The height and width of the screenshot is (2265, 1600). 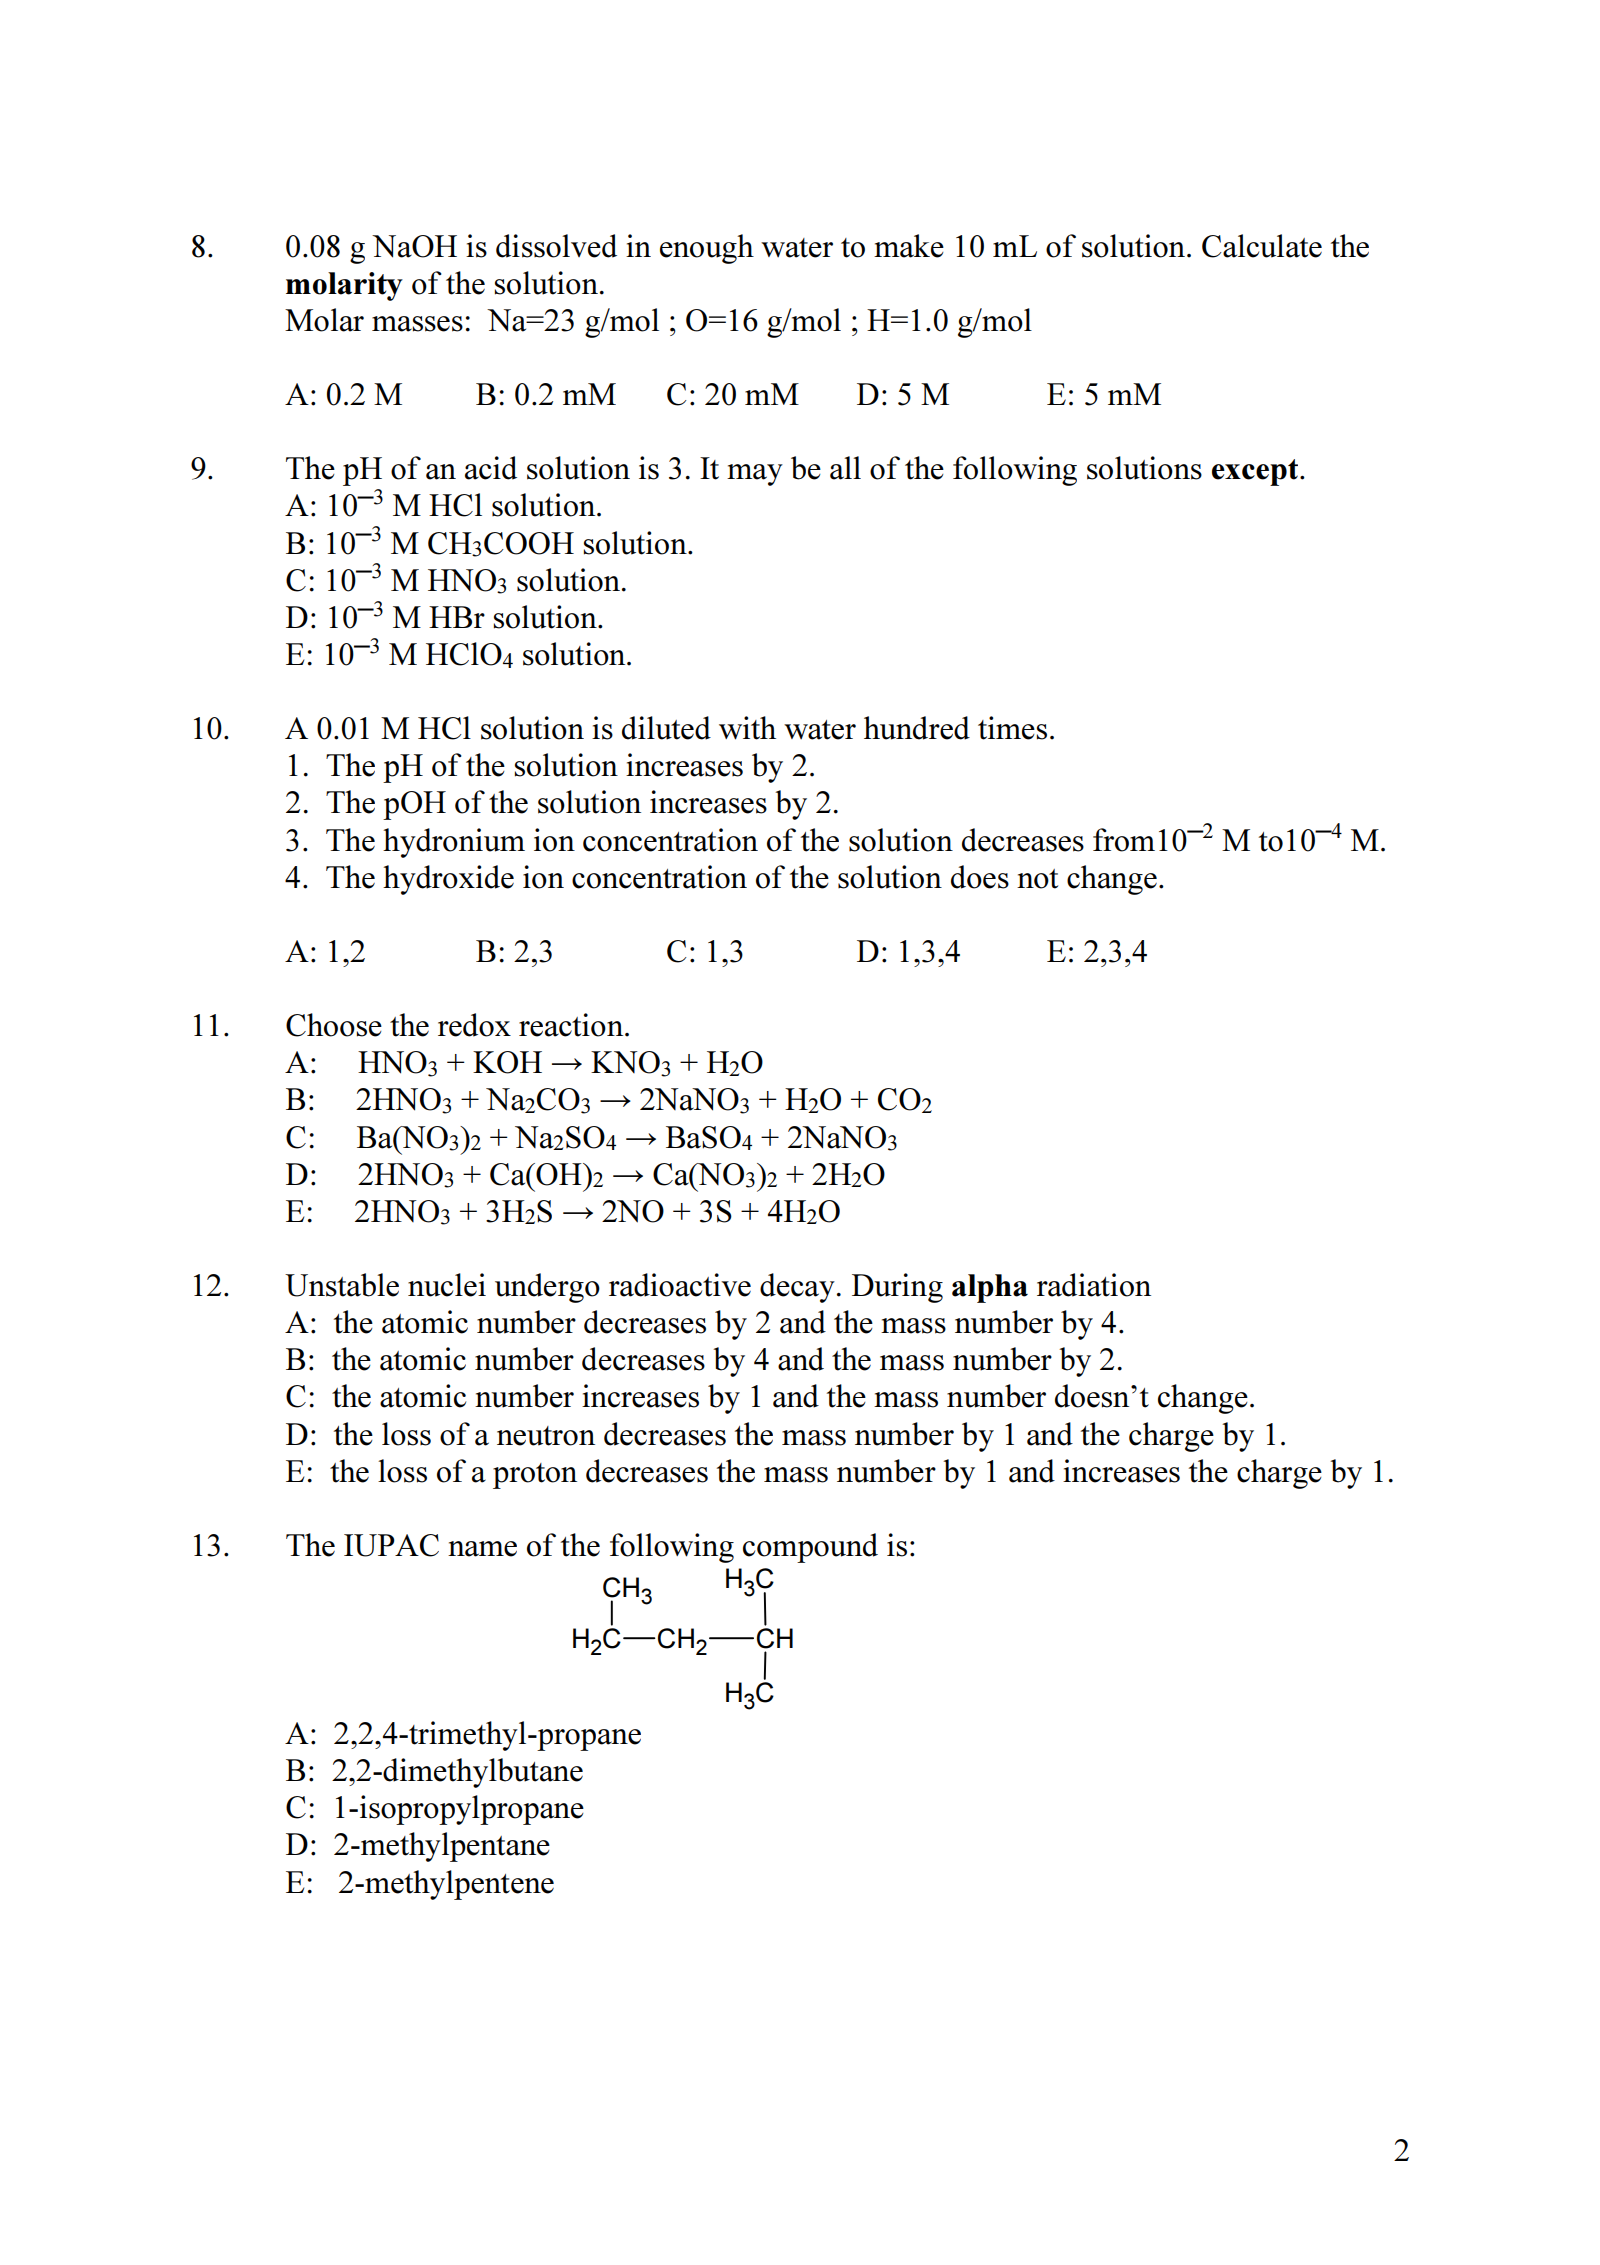 I want to click on times, so click(x=1012, y=728).
